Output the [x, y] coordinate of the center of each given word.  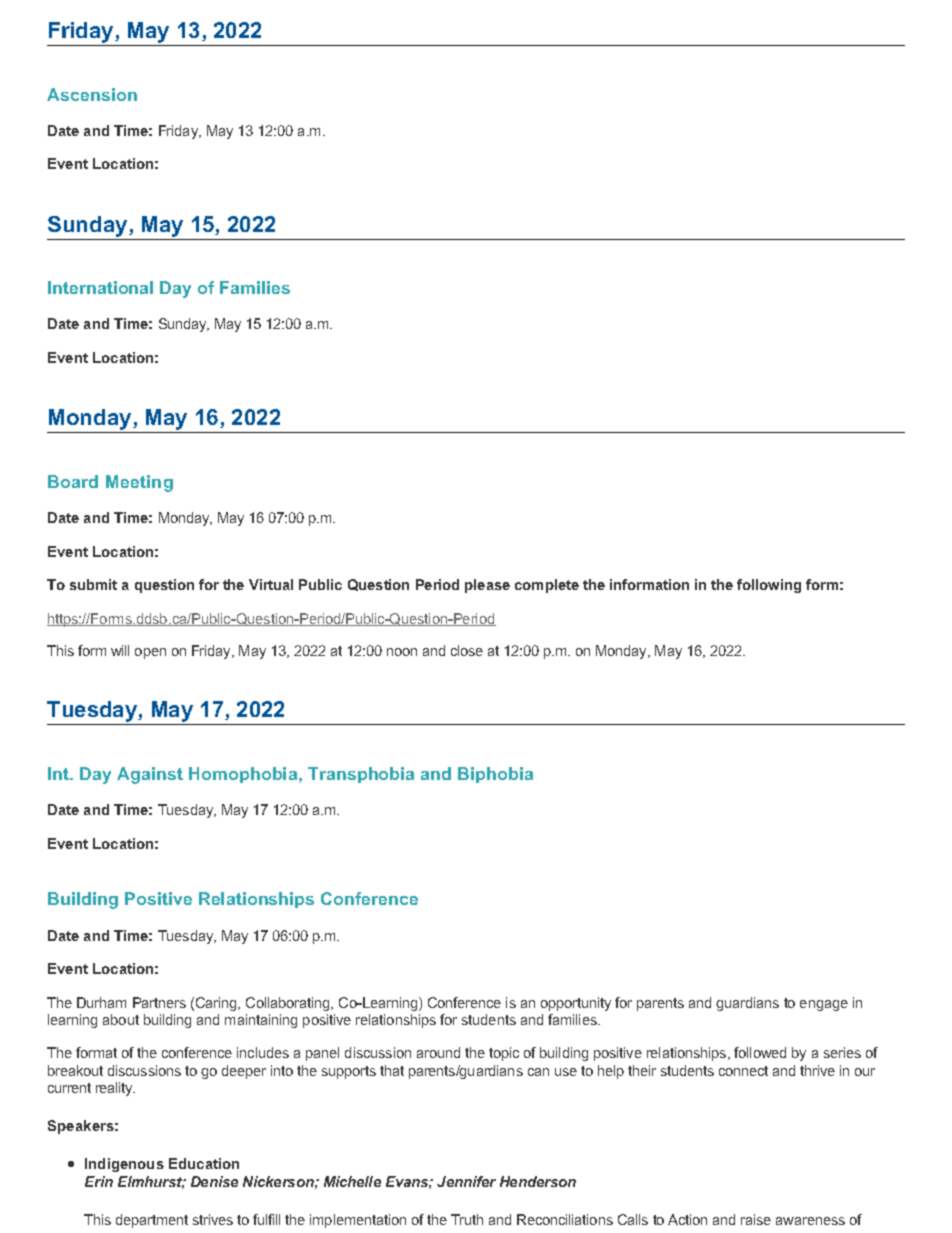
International [100, 287]
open [150, 653]
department [152, 1221]
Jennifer [466, 1181]
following [769, 586]
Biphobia [495, 775]
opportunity [576, 1004]
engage [824, 1005]
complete [547, 586]
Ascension [92, 94]
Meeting [139, 483]
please [487, 586]
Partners [159, 1002]
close [467, 650]
